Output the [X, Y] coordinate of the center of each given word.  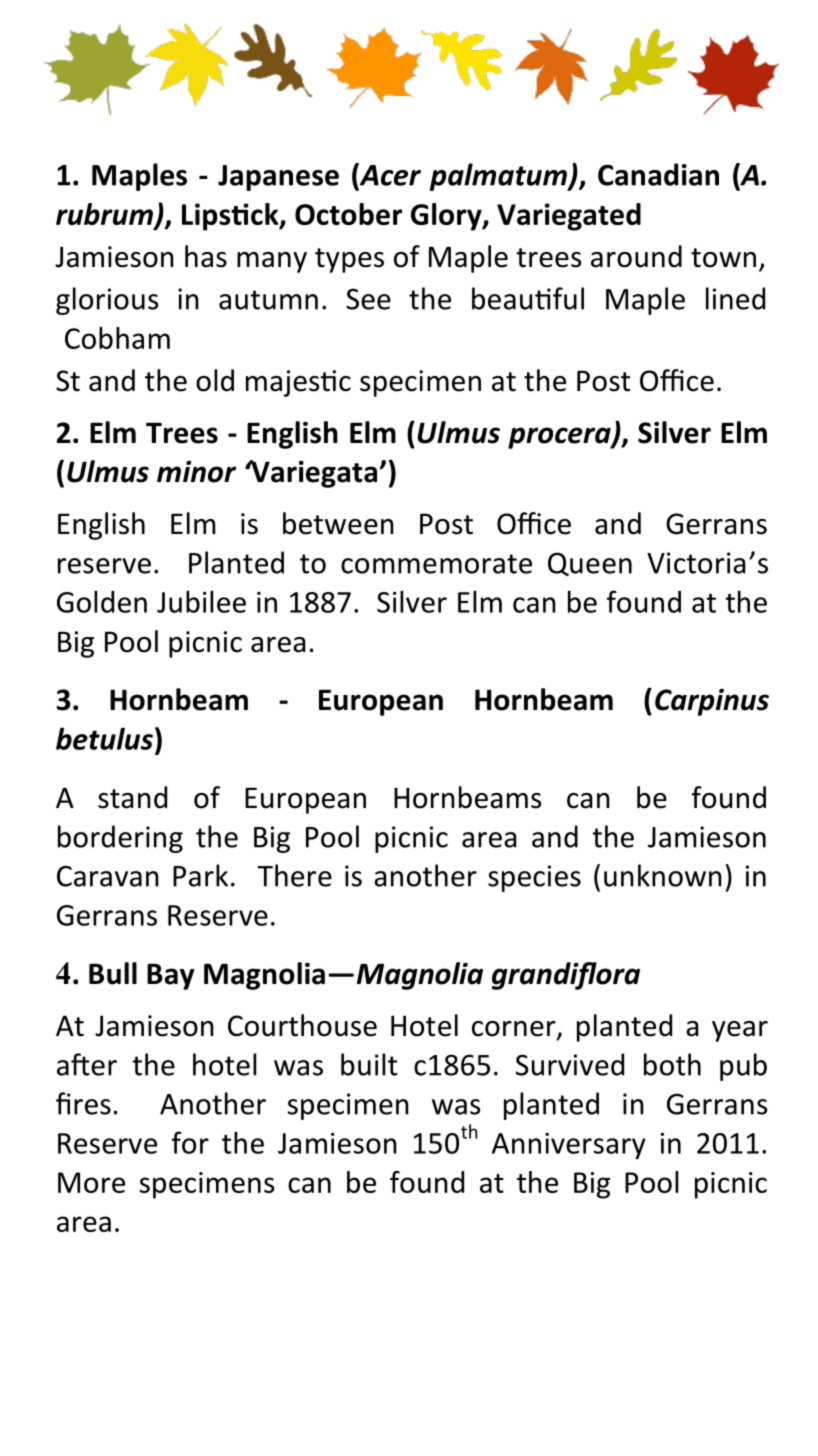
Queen [590, 564]
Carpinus [712, 702]
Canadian [658, 174]
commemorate [436, 564]
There [294, 875]
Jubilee [201, 601]
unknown [663, 875]
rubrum [104, 214]
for [190, 1142]
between [338, 523]
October [348, 214]
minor [196, 472]
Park [200, 875]
